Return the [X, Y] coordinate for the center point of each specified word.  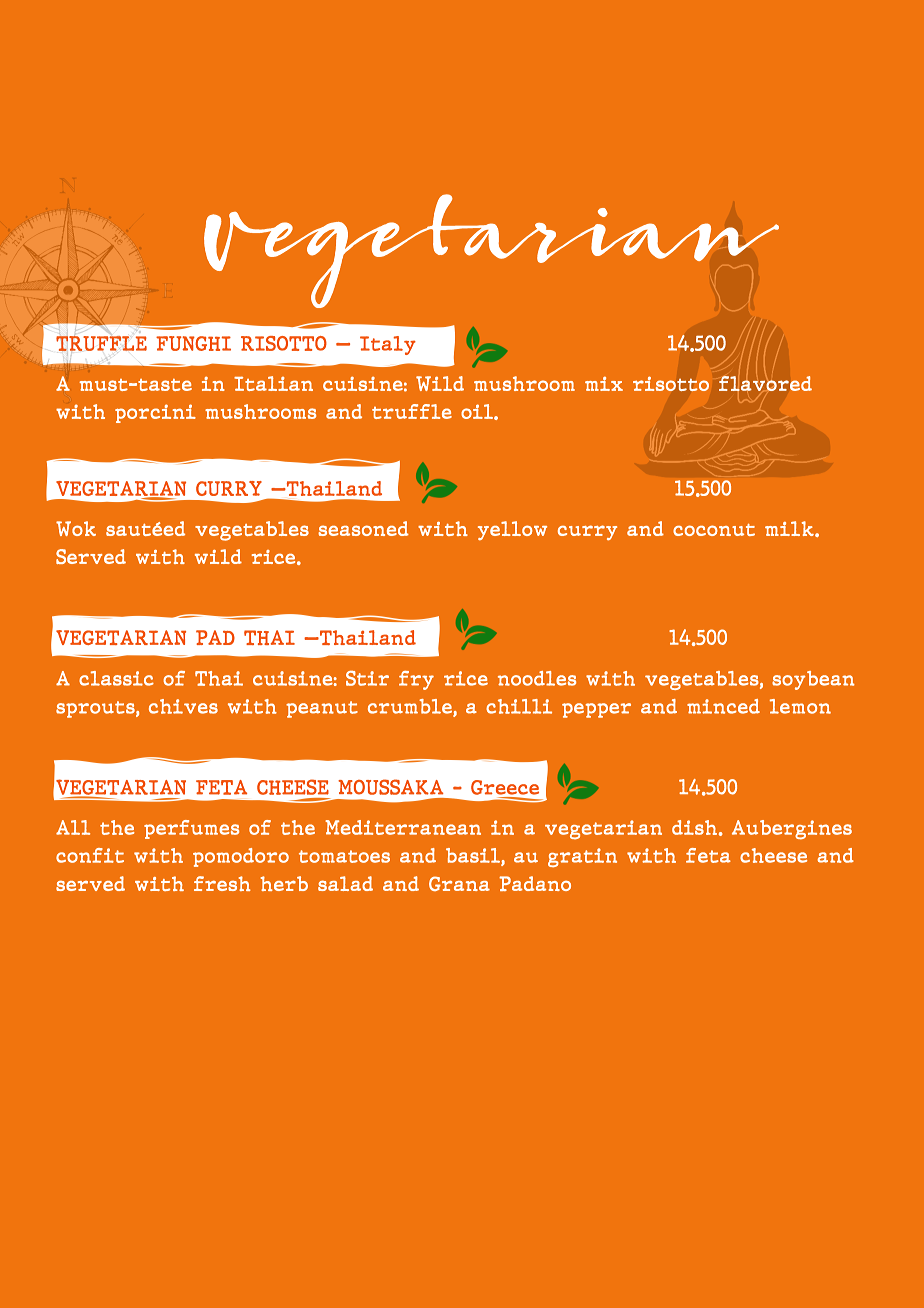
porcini [155, 413]
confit [90, 855]
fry [416, 680]
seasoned [363, 528]
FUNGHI [193, 343]
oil [478, 411]
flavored [765, 384]
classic [116, 678]
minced [723, 706]
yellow [512, 530]
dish [694, 827]
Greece [505, 787]
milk [790, 529]
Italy [388, 345]
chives [183, 706]
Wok [76, 528]
